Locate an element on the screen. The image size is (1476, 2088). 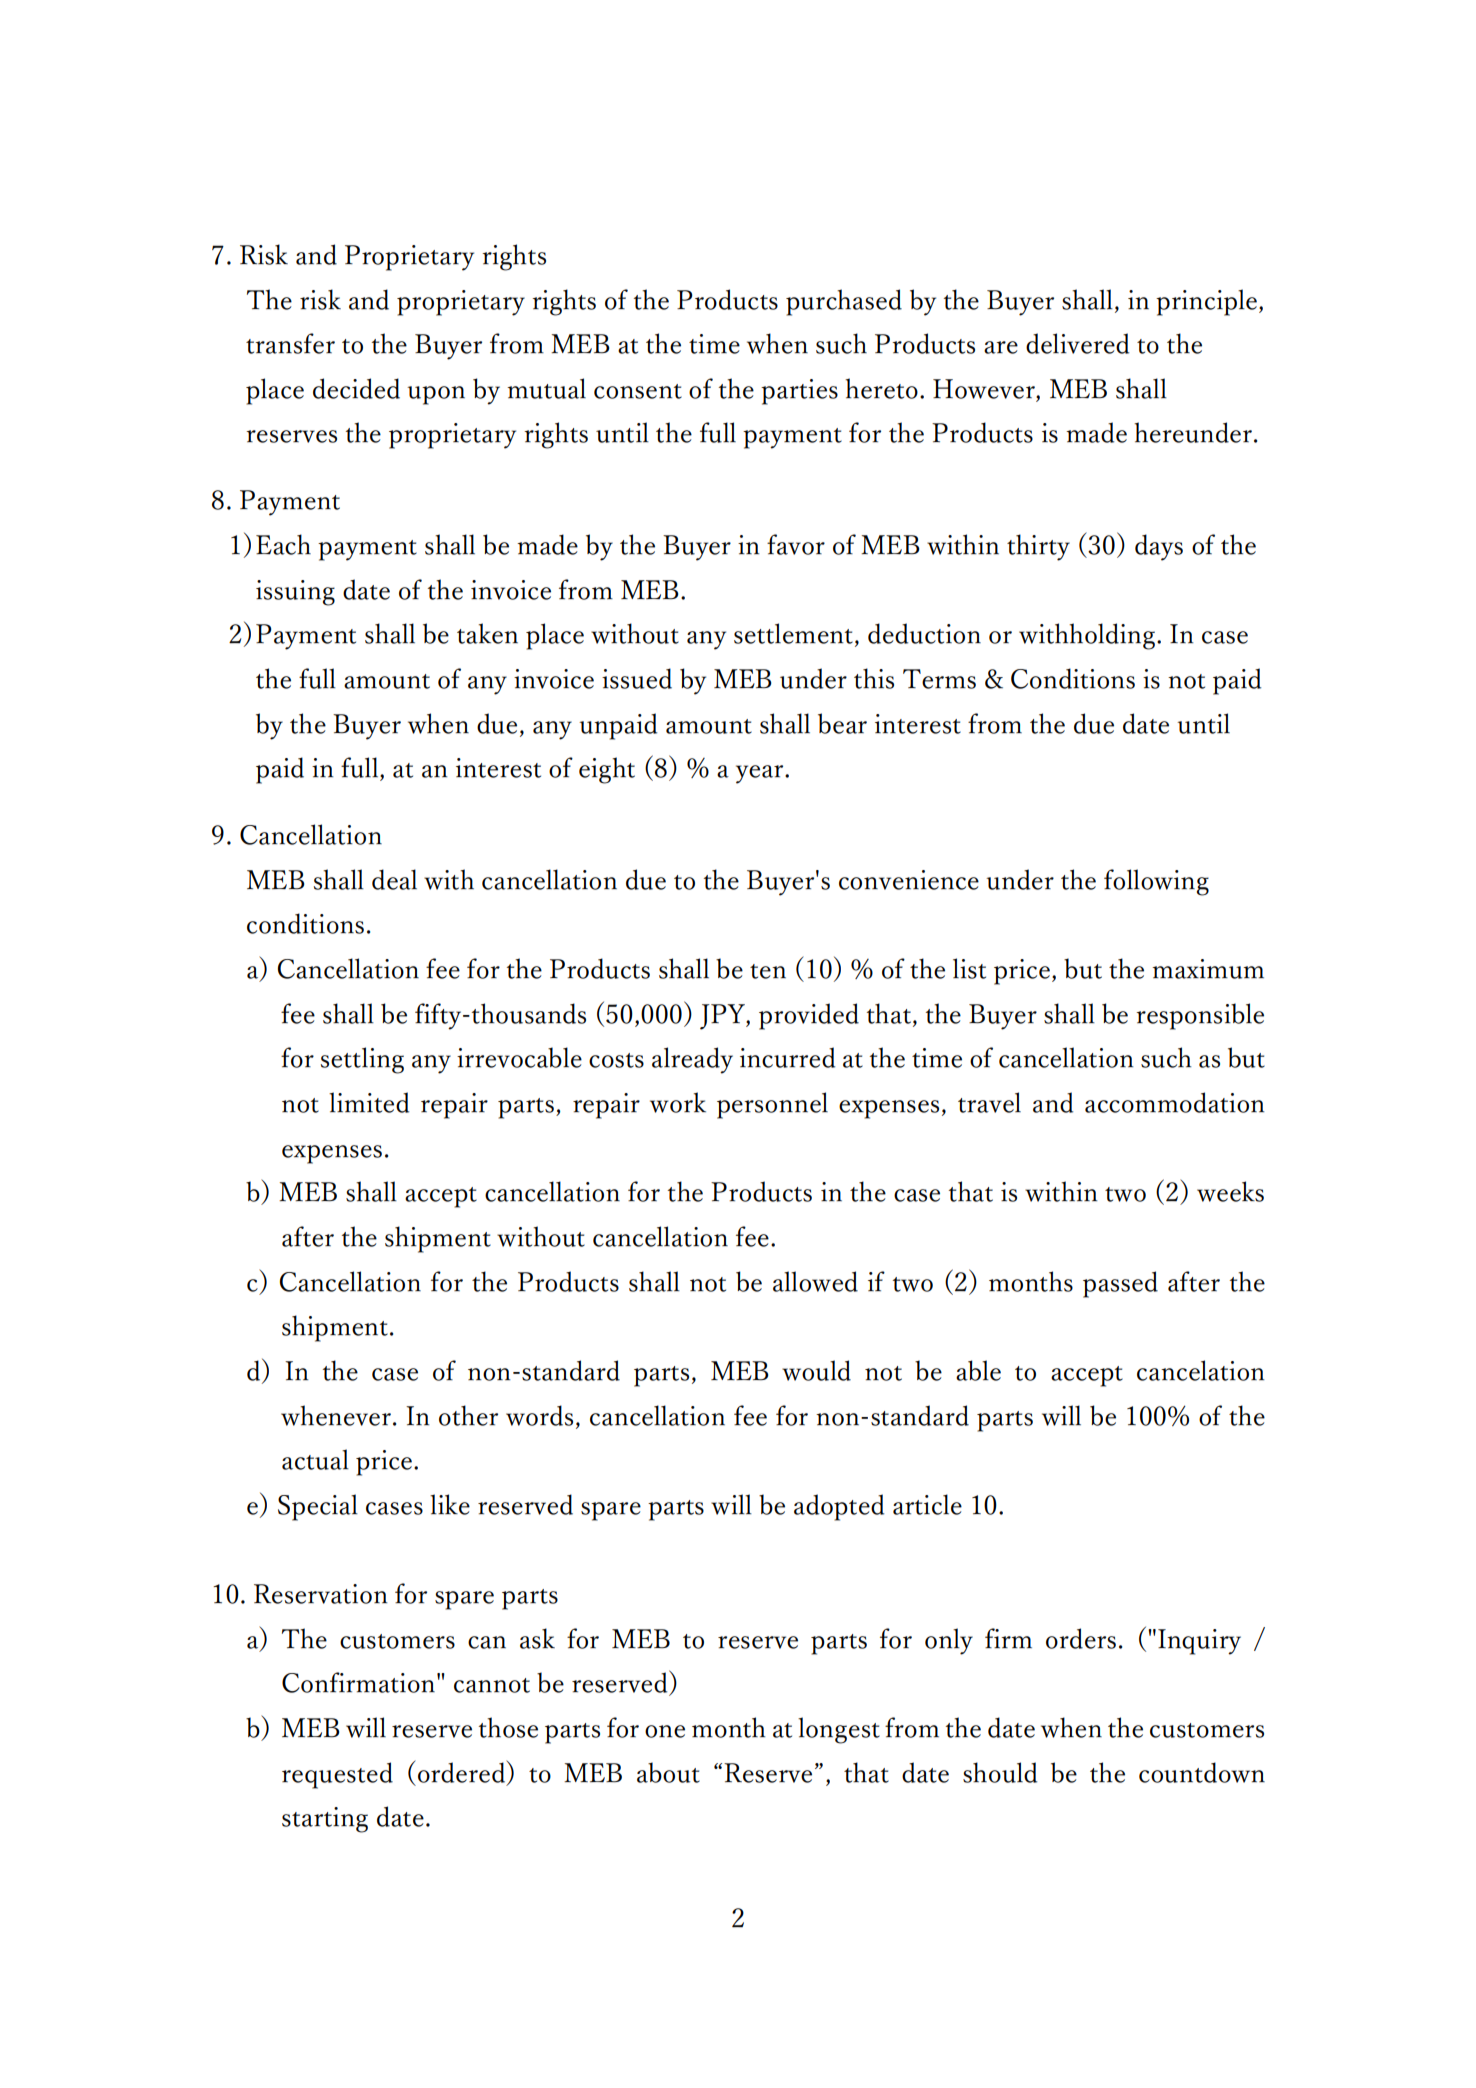
settling is located at coordinates (362, 1060).
